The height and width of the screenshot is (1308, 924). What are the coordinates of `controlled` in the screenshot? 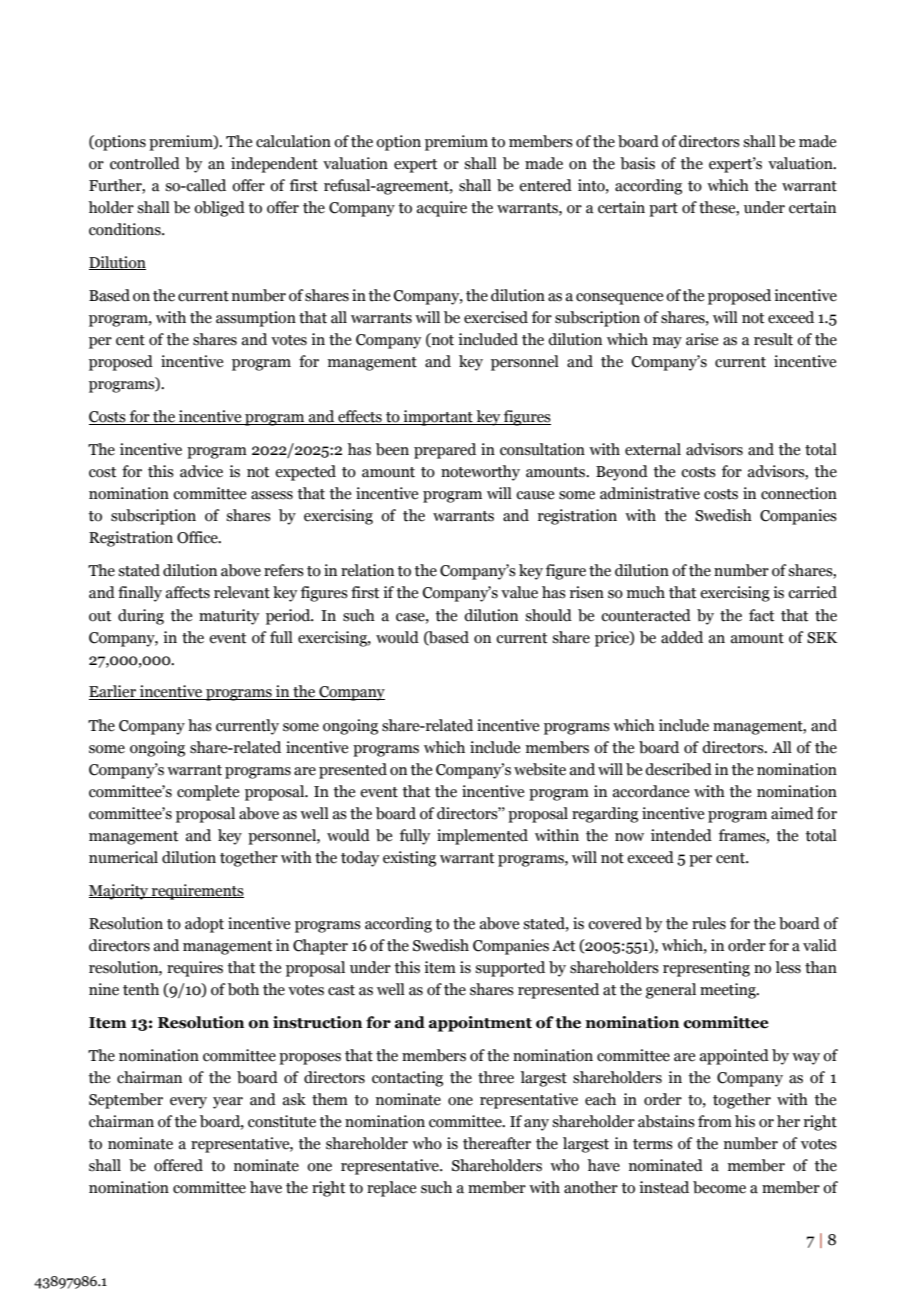 It's located at (145, 163).
